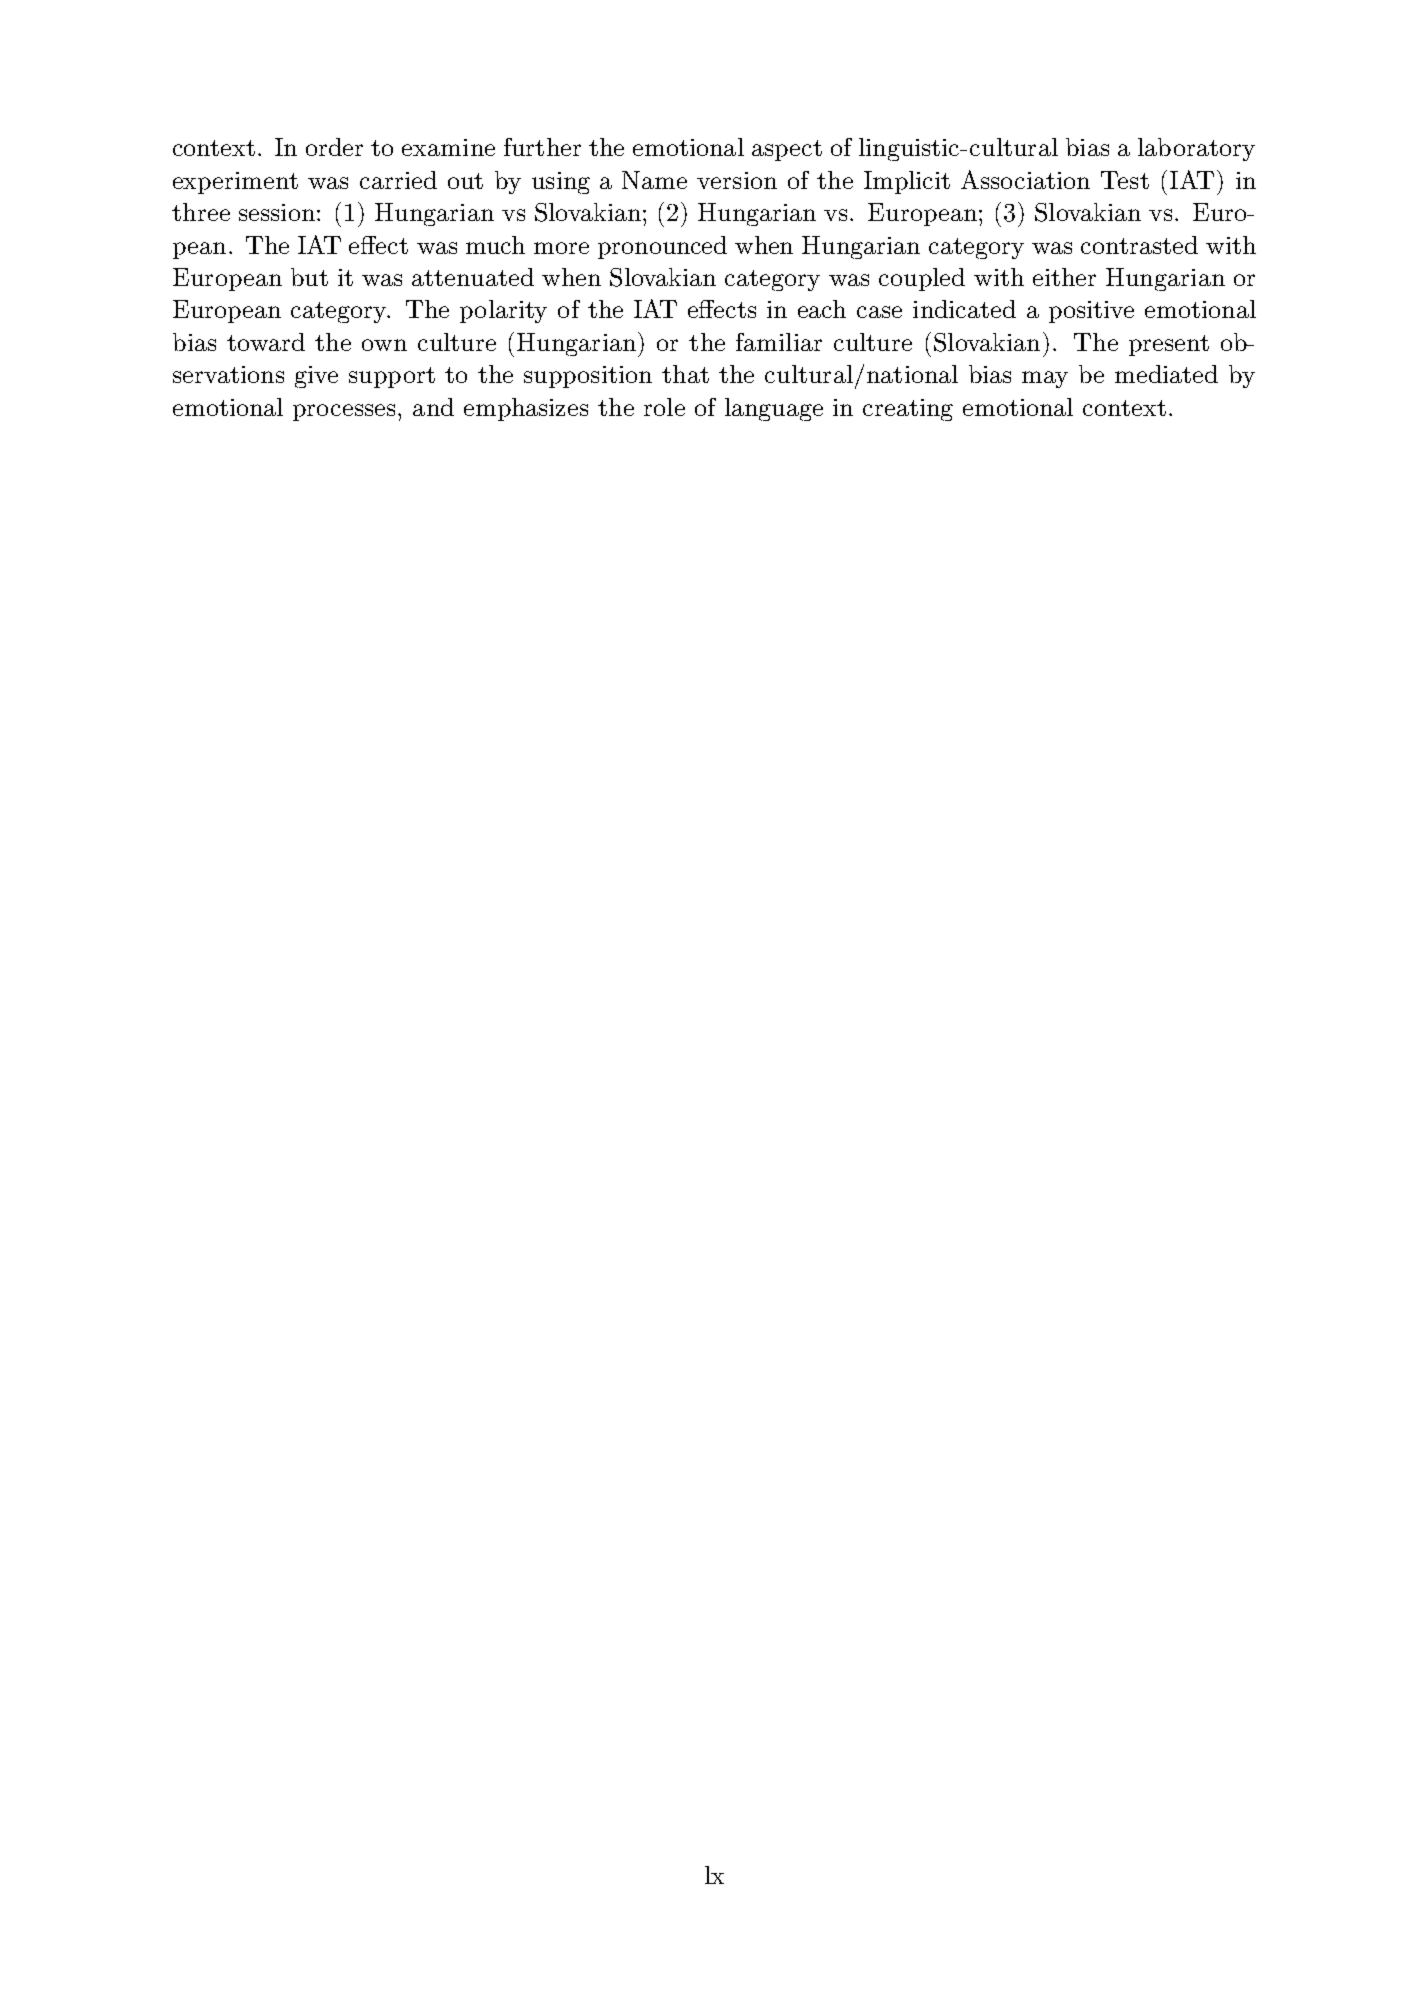 Image resolution: width=1424 pixels, height=2013 pixels. I want to click on laboratory, so click(1196, 149).
